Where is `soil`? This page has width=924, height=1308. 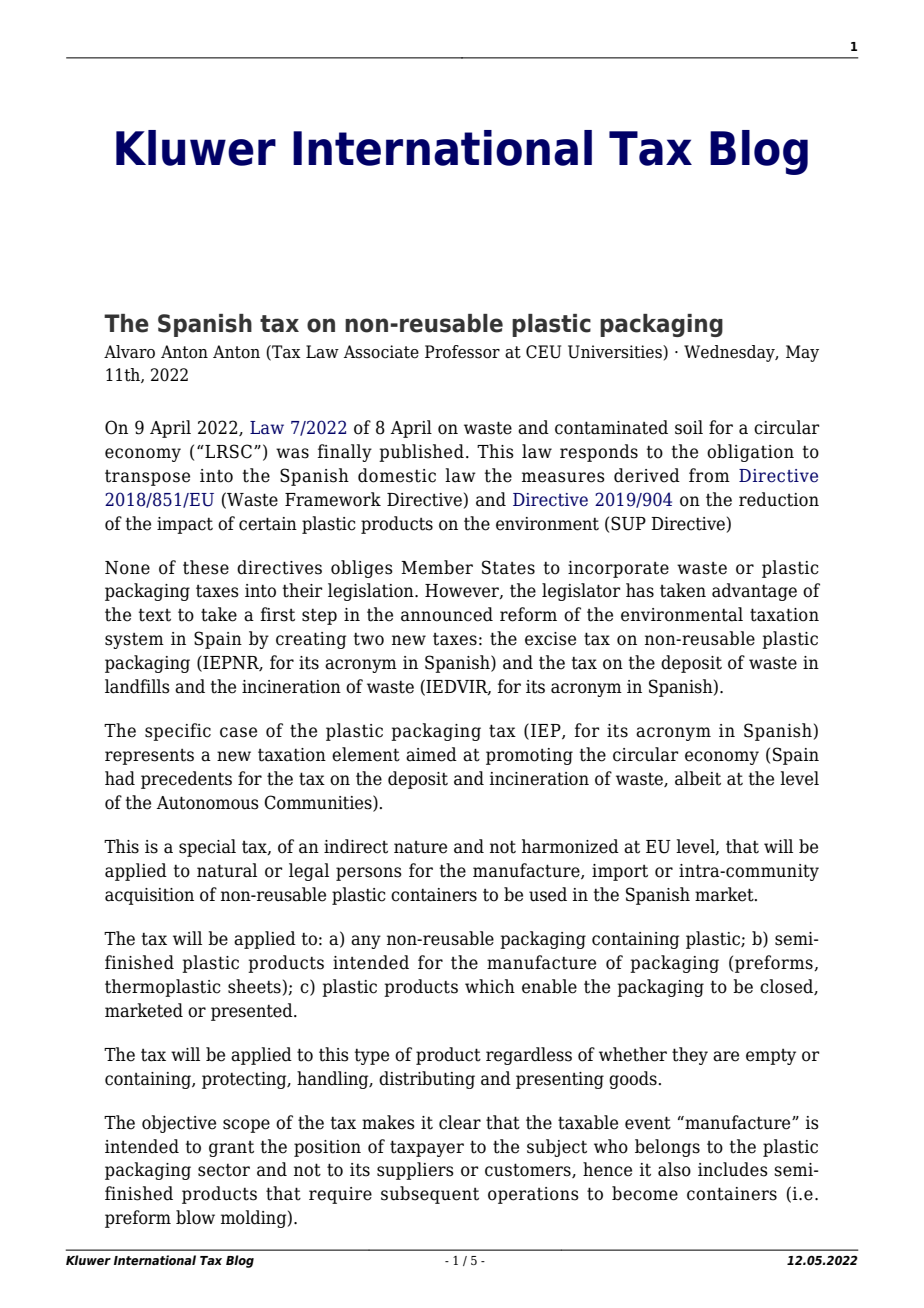
soil is located at coordinates (689, 427).
